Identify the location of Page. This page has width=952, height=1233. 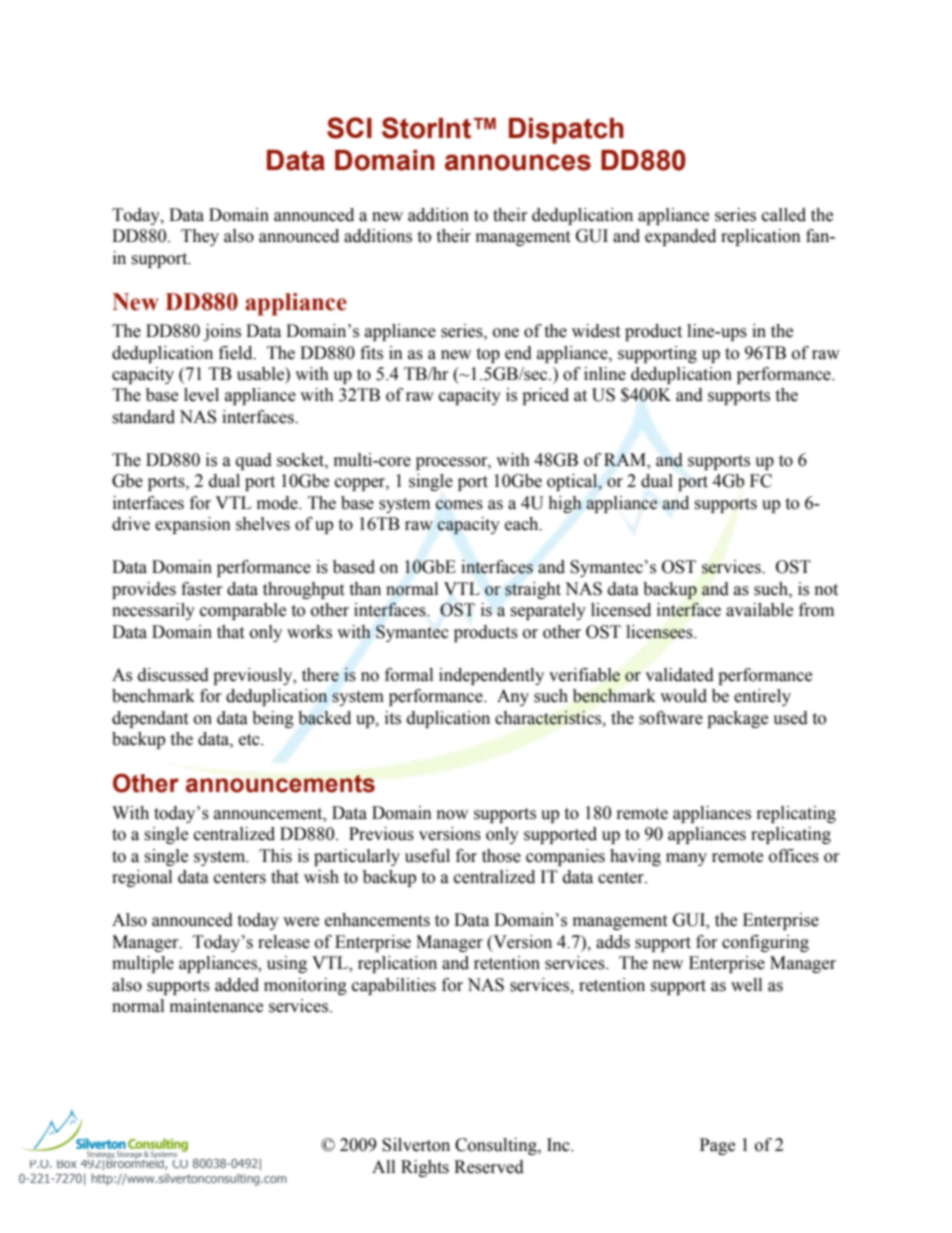
(717, 1146).
